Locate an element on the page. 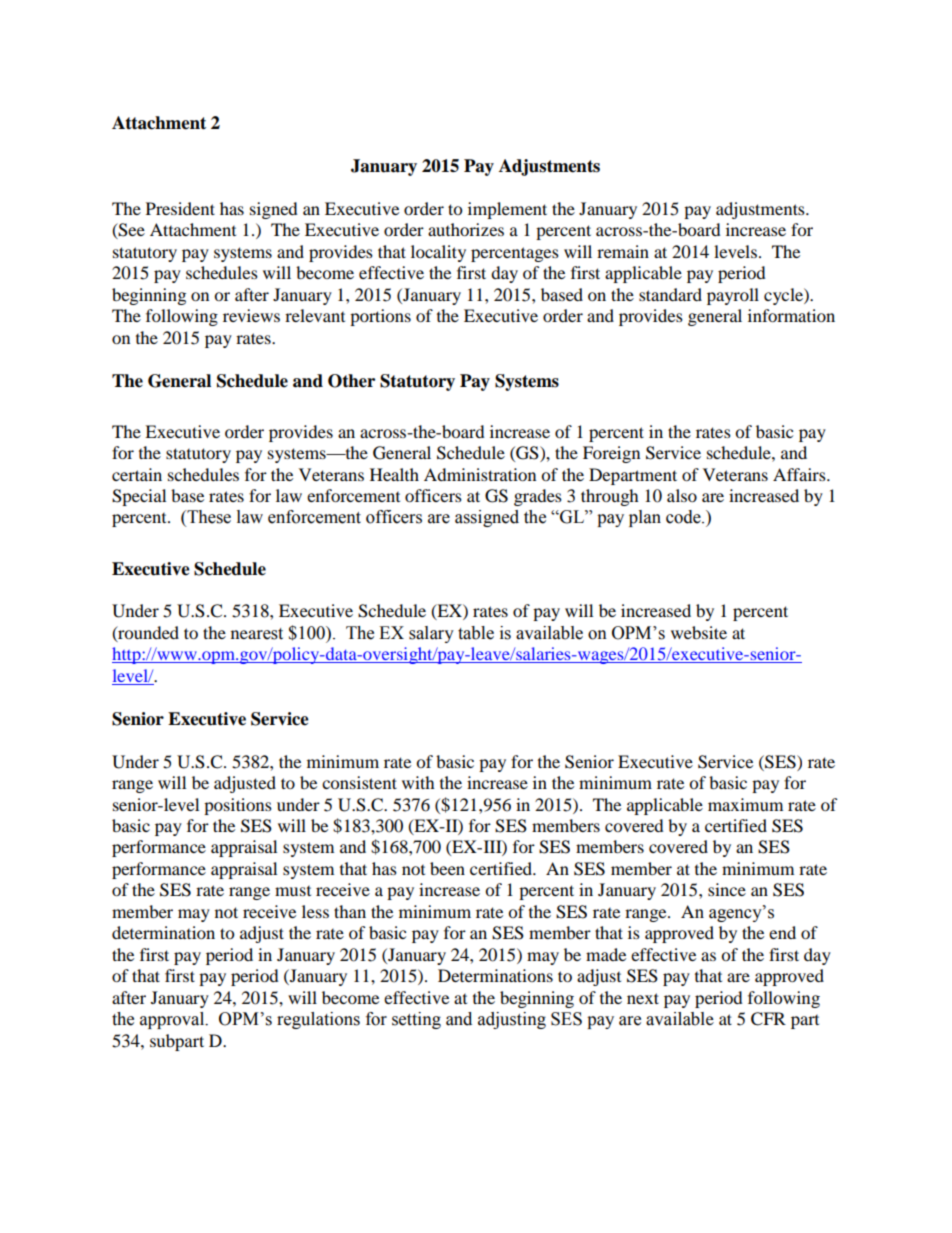  website is located at coordinates (699, 632).
